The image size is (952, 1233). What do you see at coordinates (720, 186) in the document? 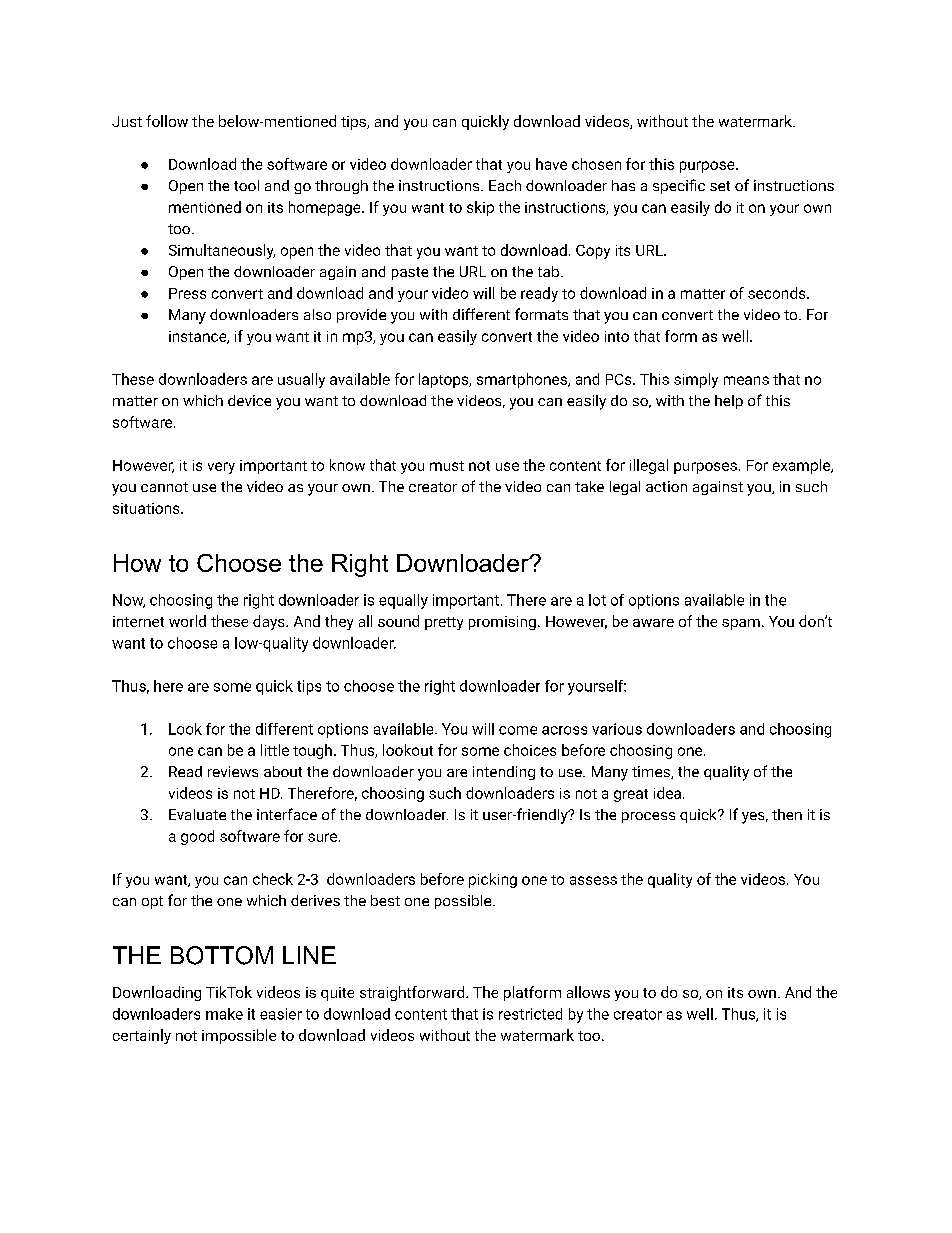
I see `set` at bounding box center [720, 186].
